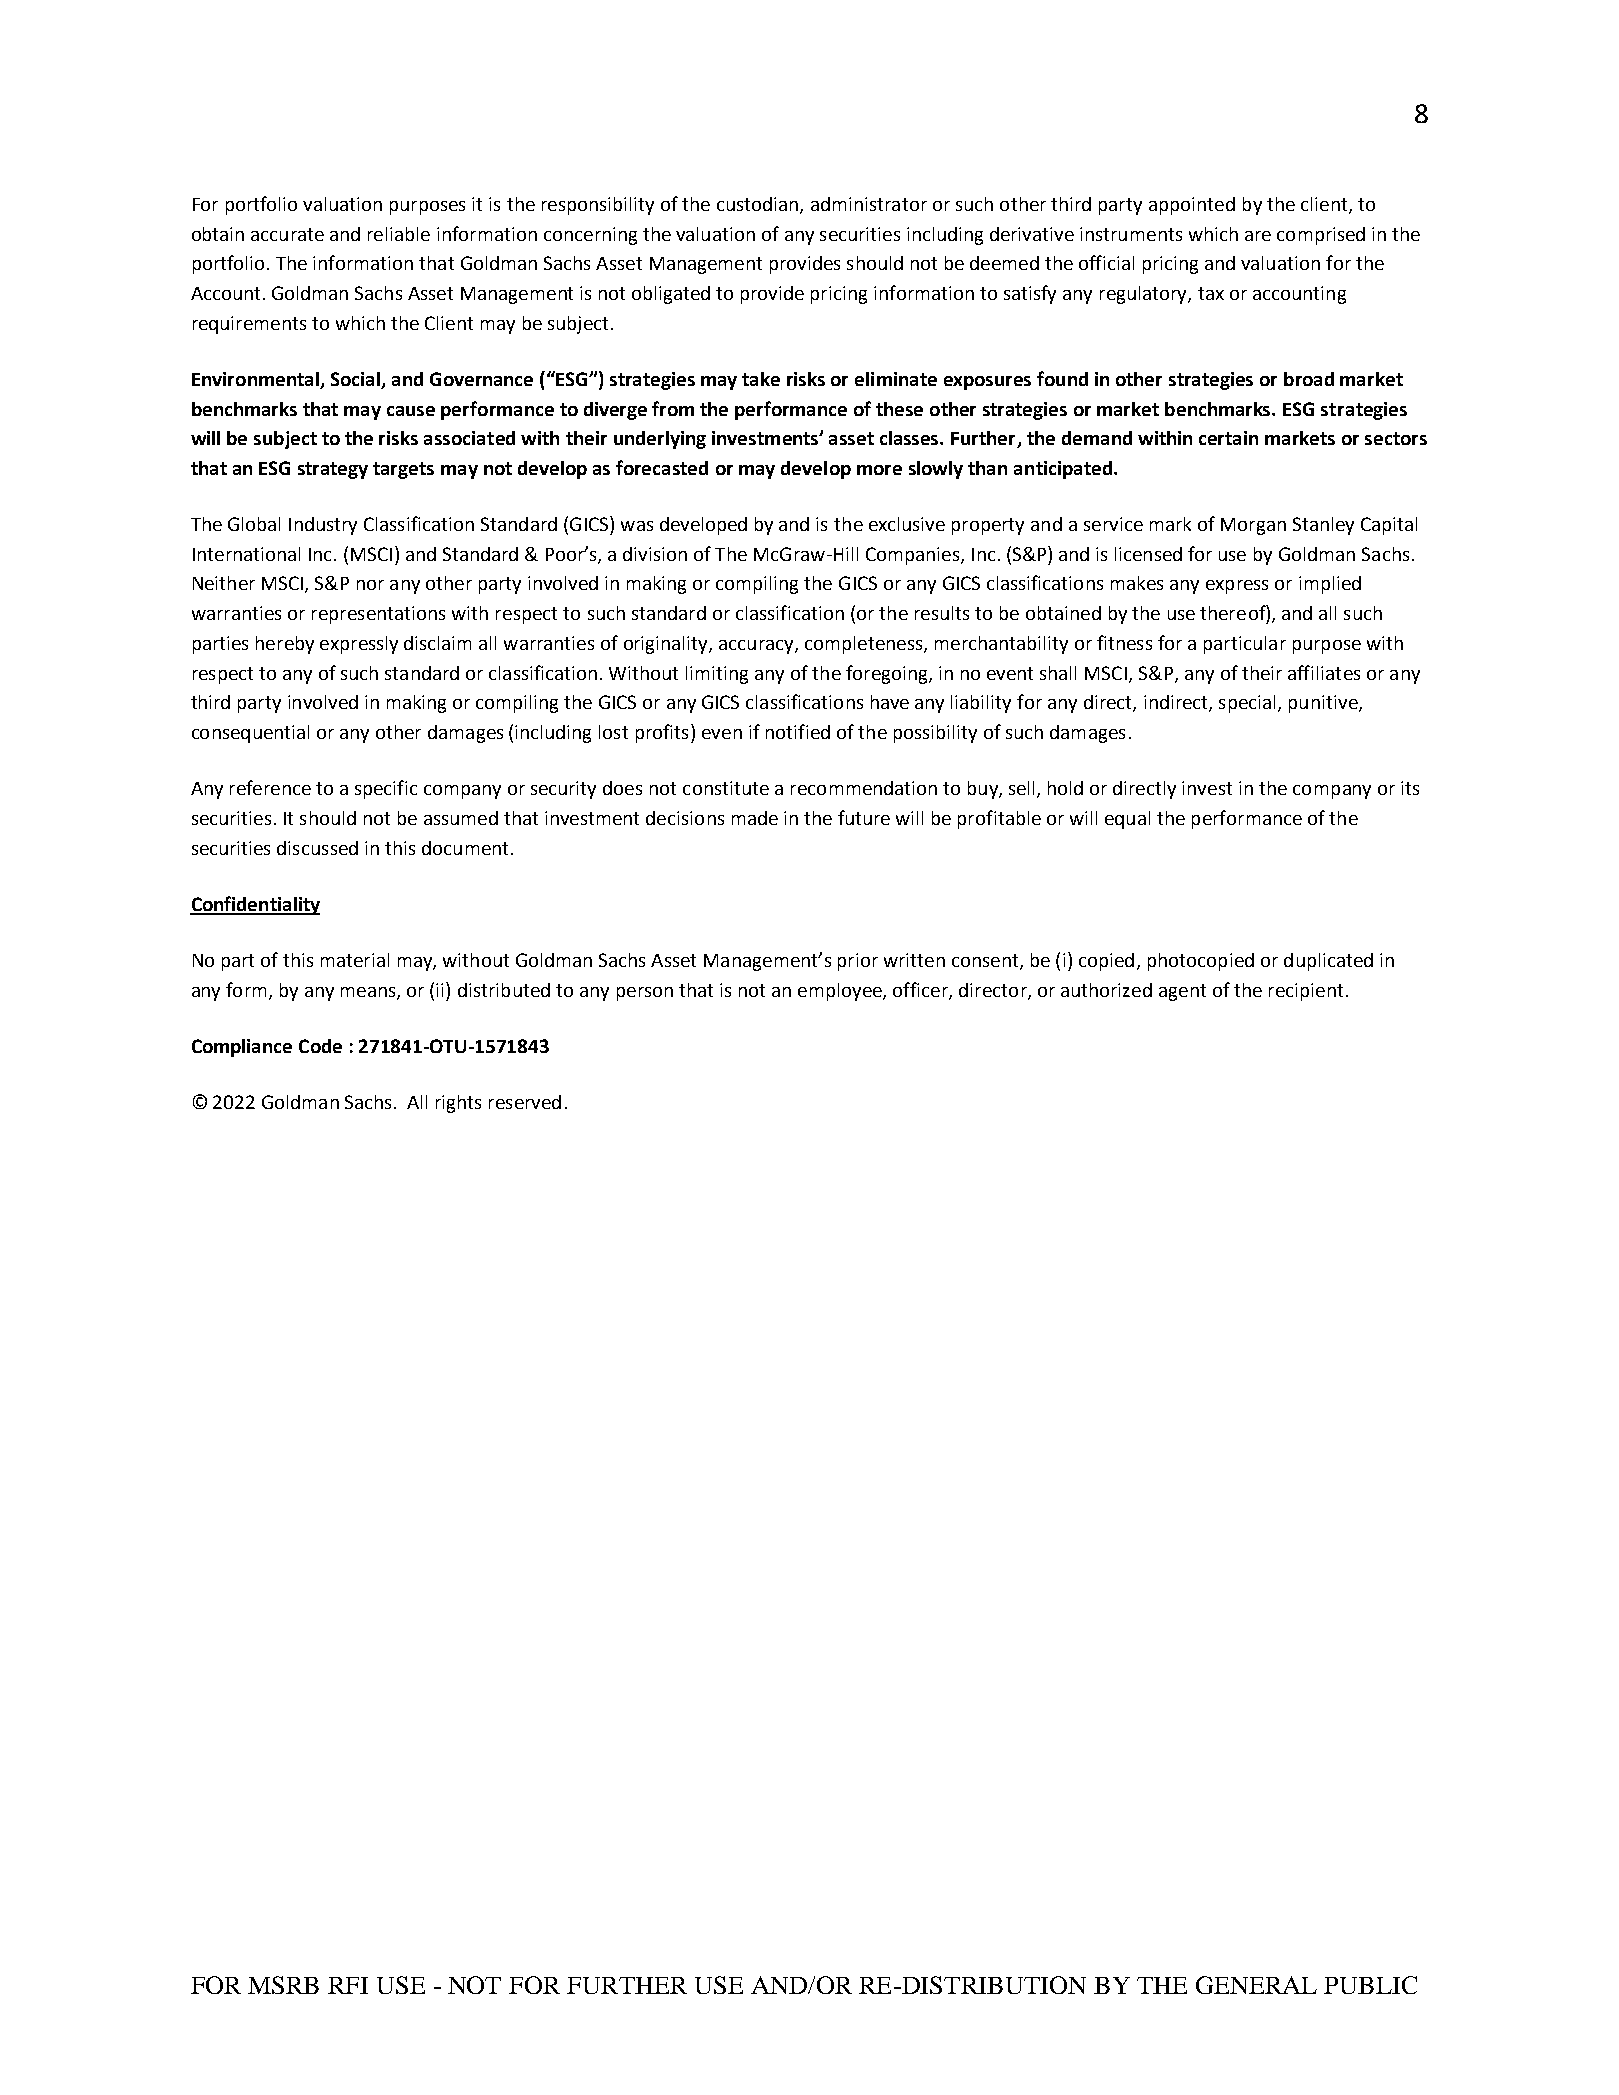 The width and height of the image is (1619, 2095). I want to click on RFI, so click(348, 1985).
